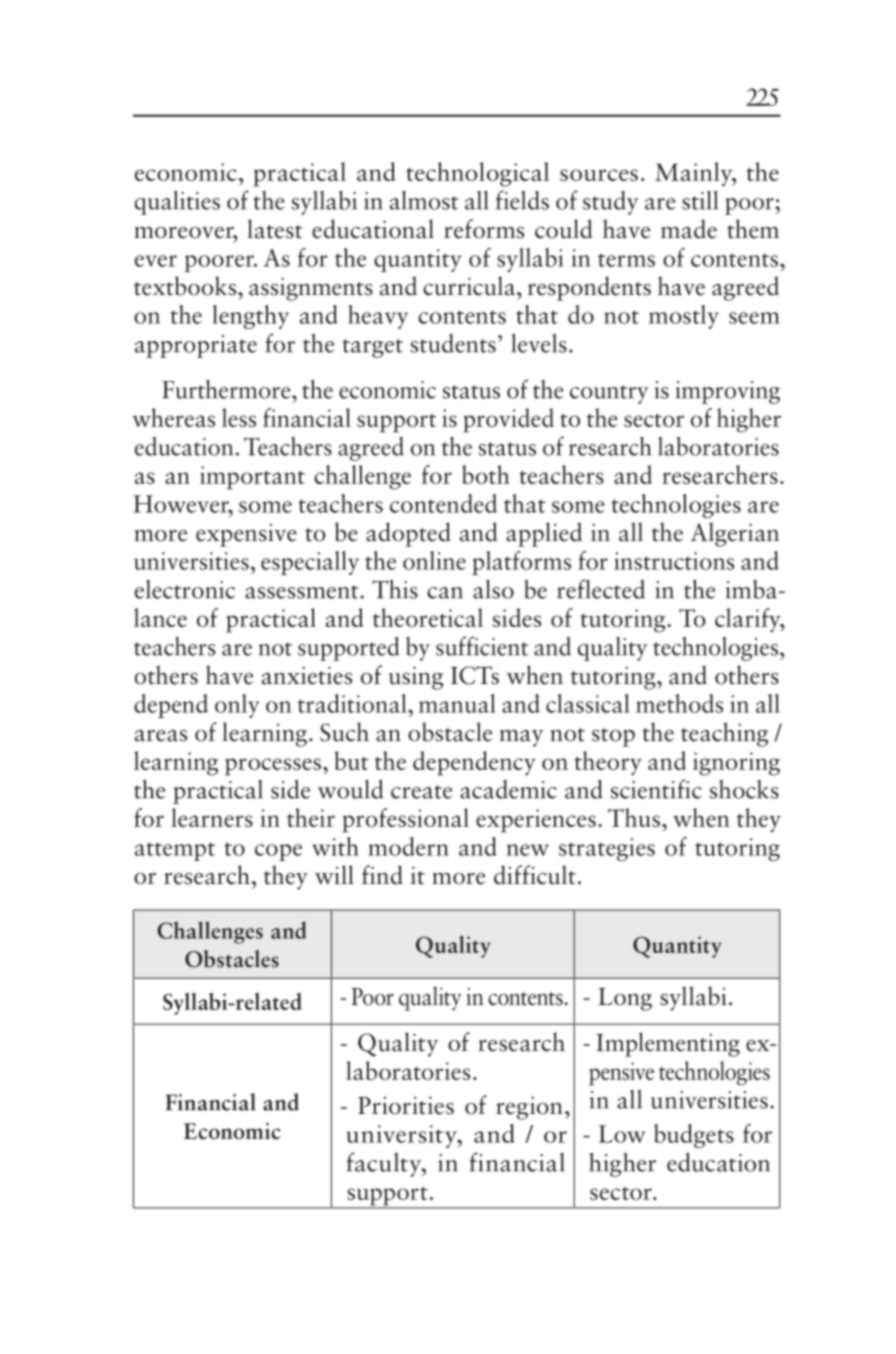 Image resolution: width=896 pixels, height=1354 pixels. Describe the element at coordinates (482, 646) in the document. I see `sufficient` at that location.
